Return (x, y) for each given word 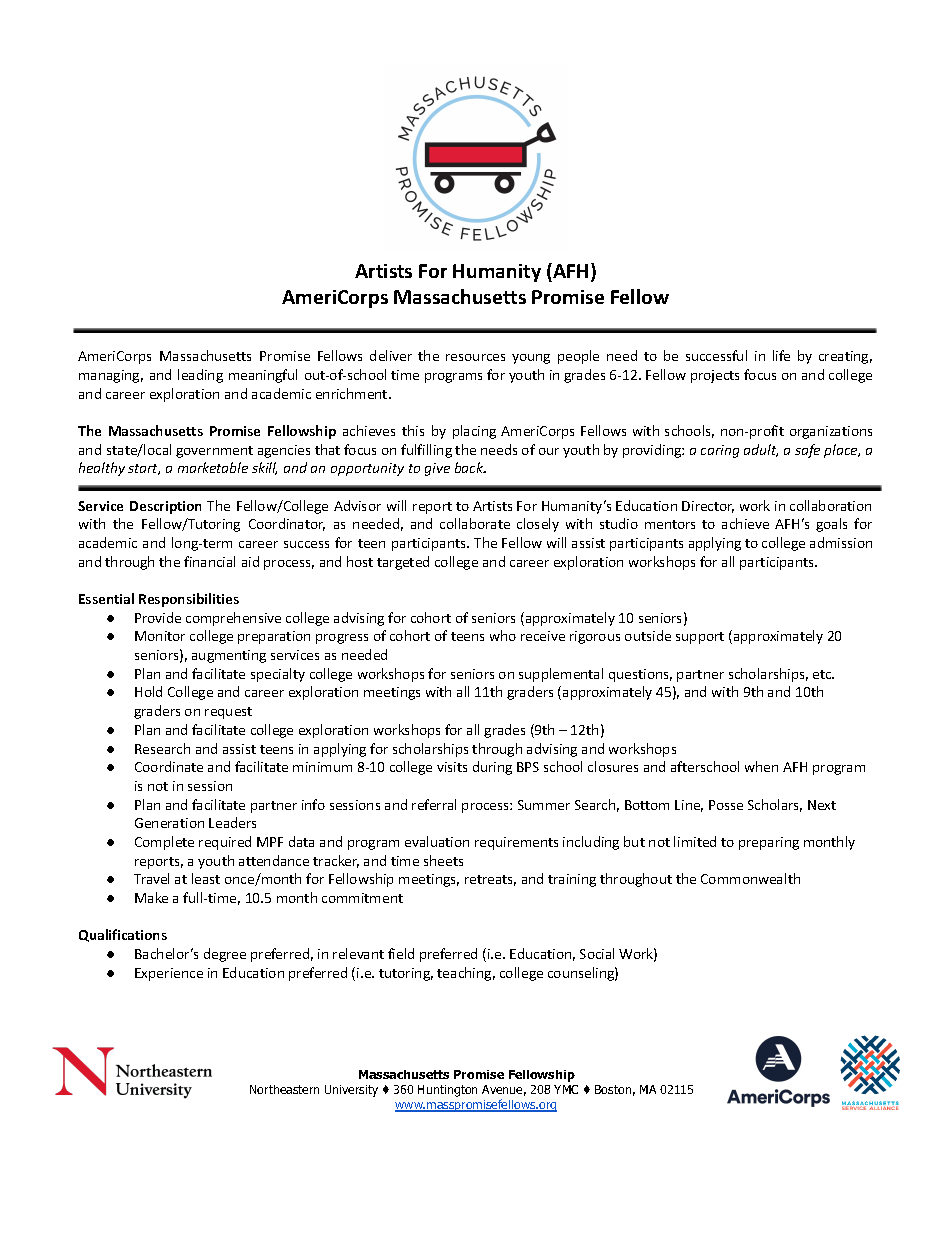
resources (475, 357)
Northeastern (284, 1089)
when (761, 766)
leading (200, 376)
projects (715, 376)
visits (452, 767)
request (228, 713)
